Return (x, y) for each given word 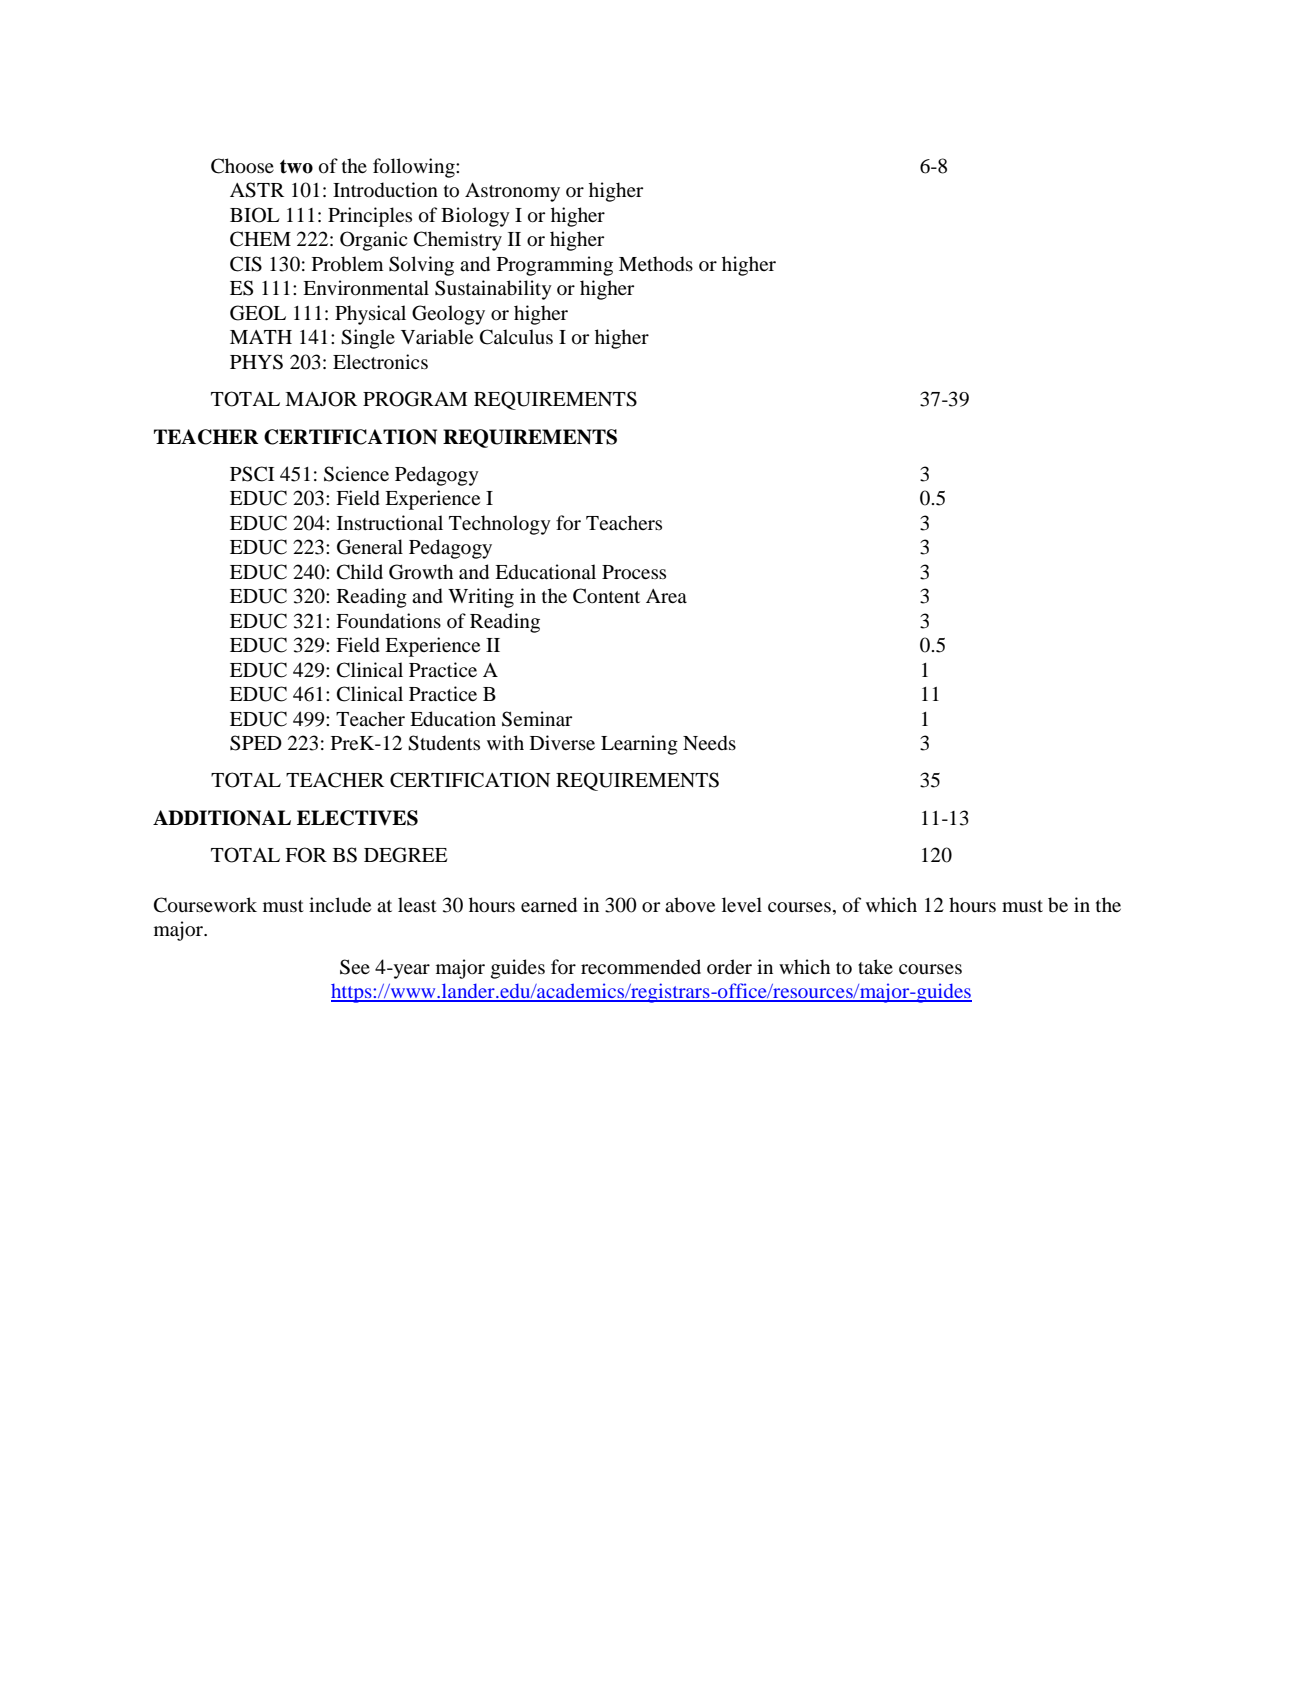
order (729, 966)
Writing (481, 598)
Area (666, 596)
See (355, 967)
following (415, 168)
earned (549, 905)
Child (360, 572)
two (296, 167)
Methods (656, 264)
